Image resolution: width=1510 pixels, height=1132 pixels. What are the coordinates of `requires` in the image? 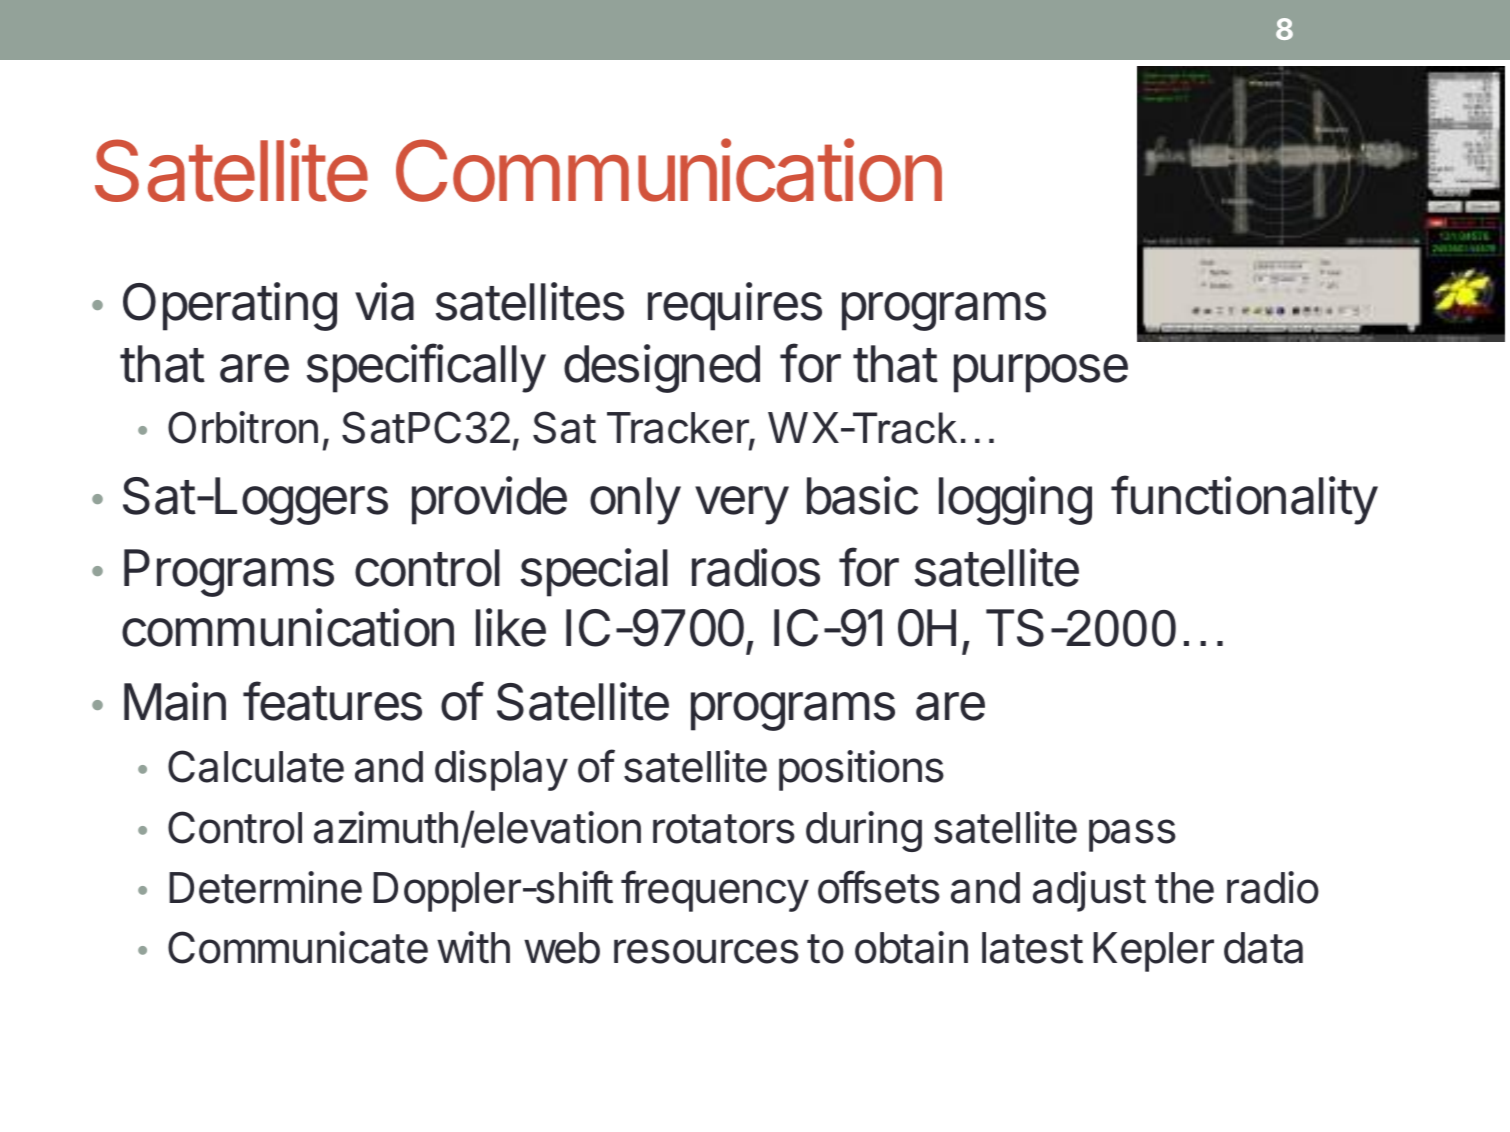 It's located at (735, 306).
